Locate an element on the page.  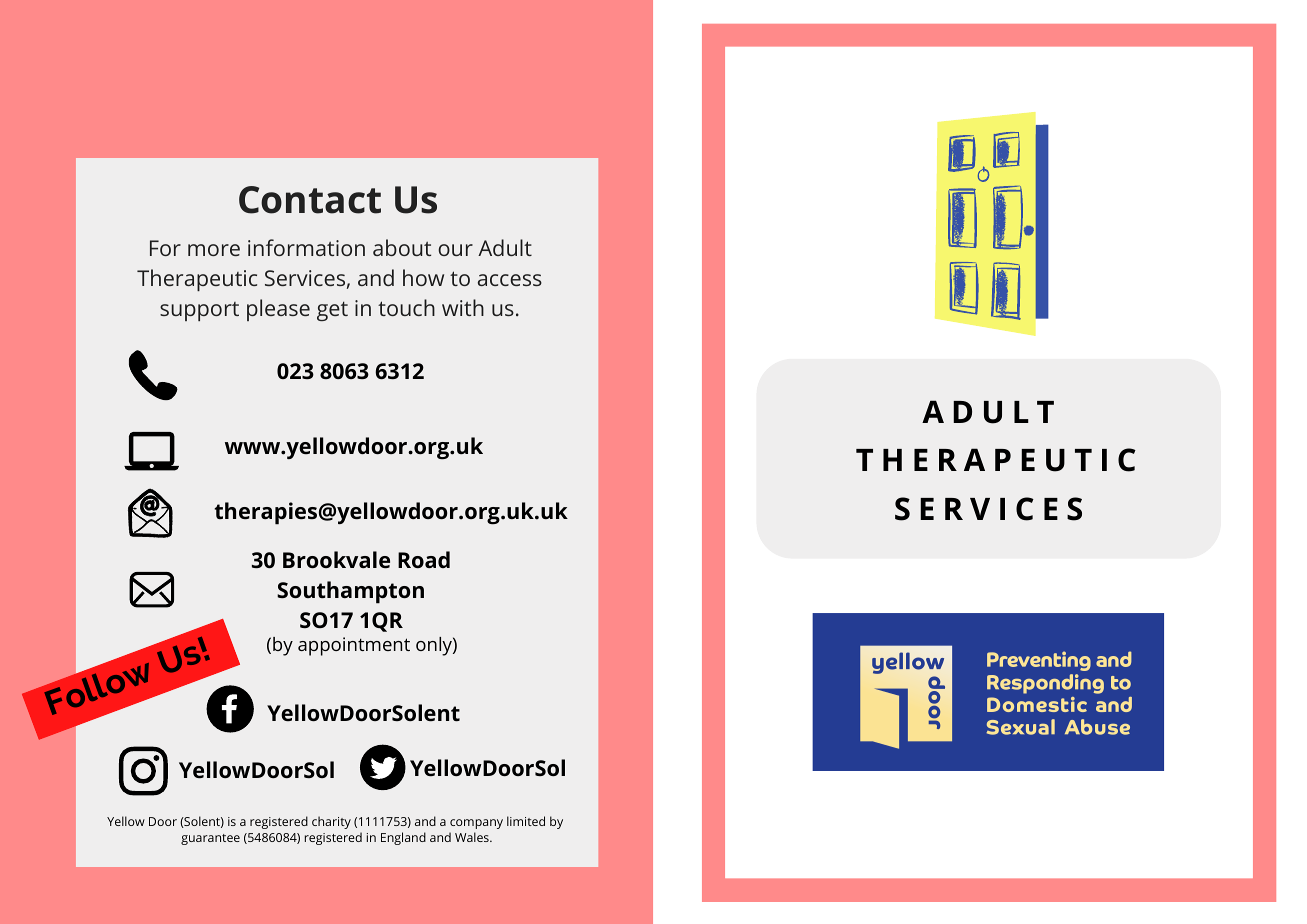
our is located at coordinates (455, 250).
